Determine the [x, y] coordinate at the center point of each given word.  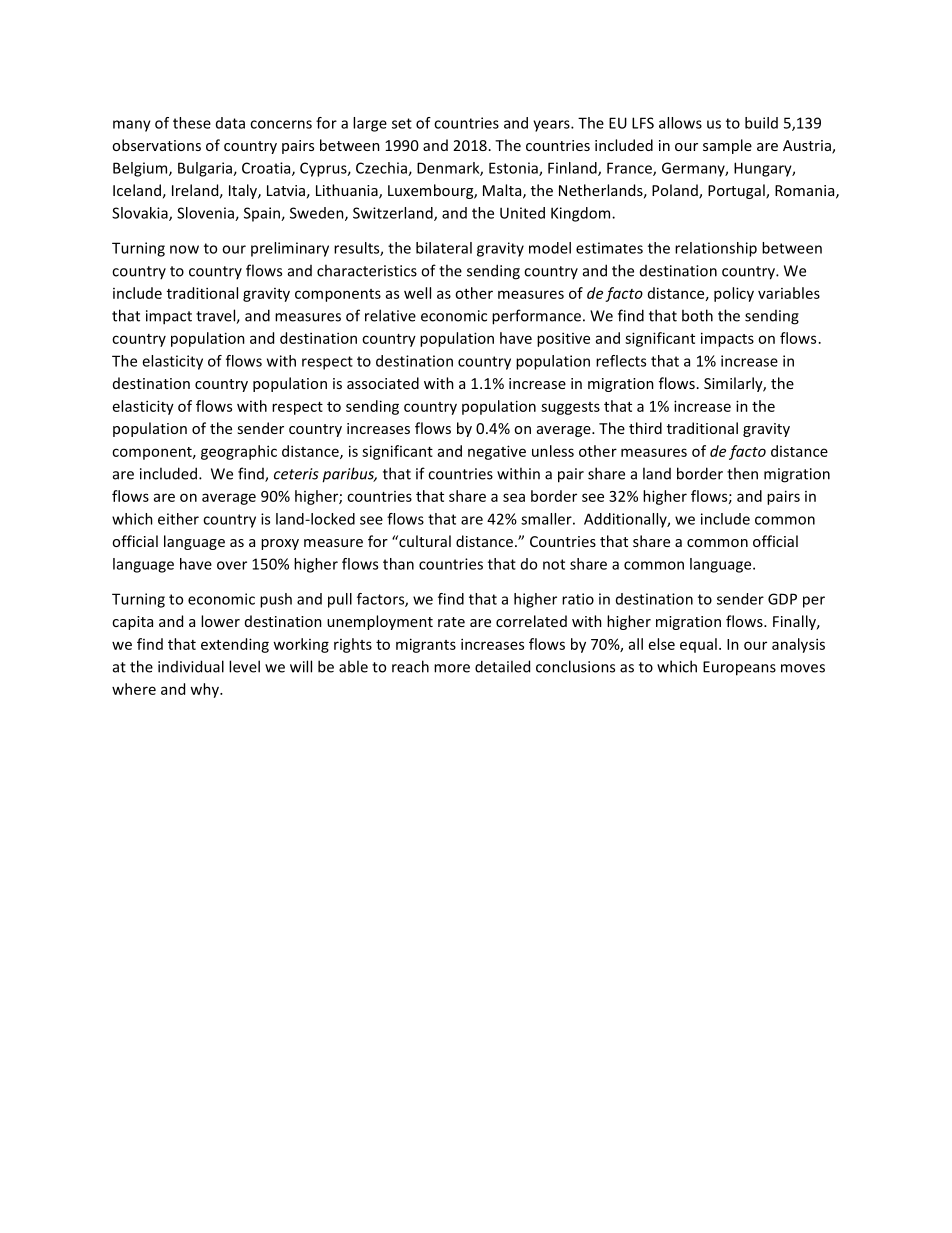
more [452, 668]
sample [727, 146]
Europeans [739, 668]
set [402, 123]
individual [191, 666]
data [230, 123]
